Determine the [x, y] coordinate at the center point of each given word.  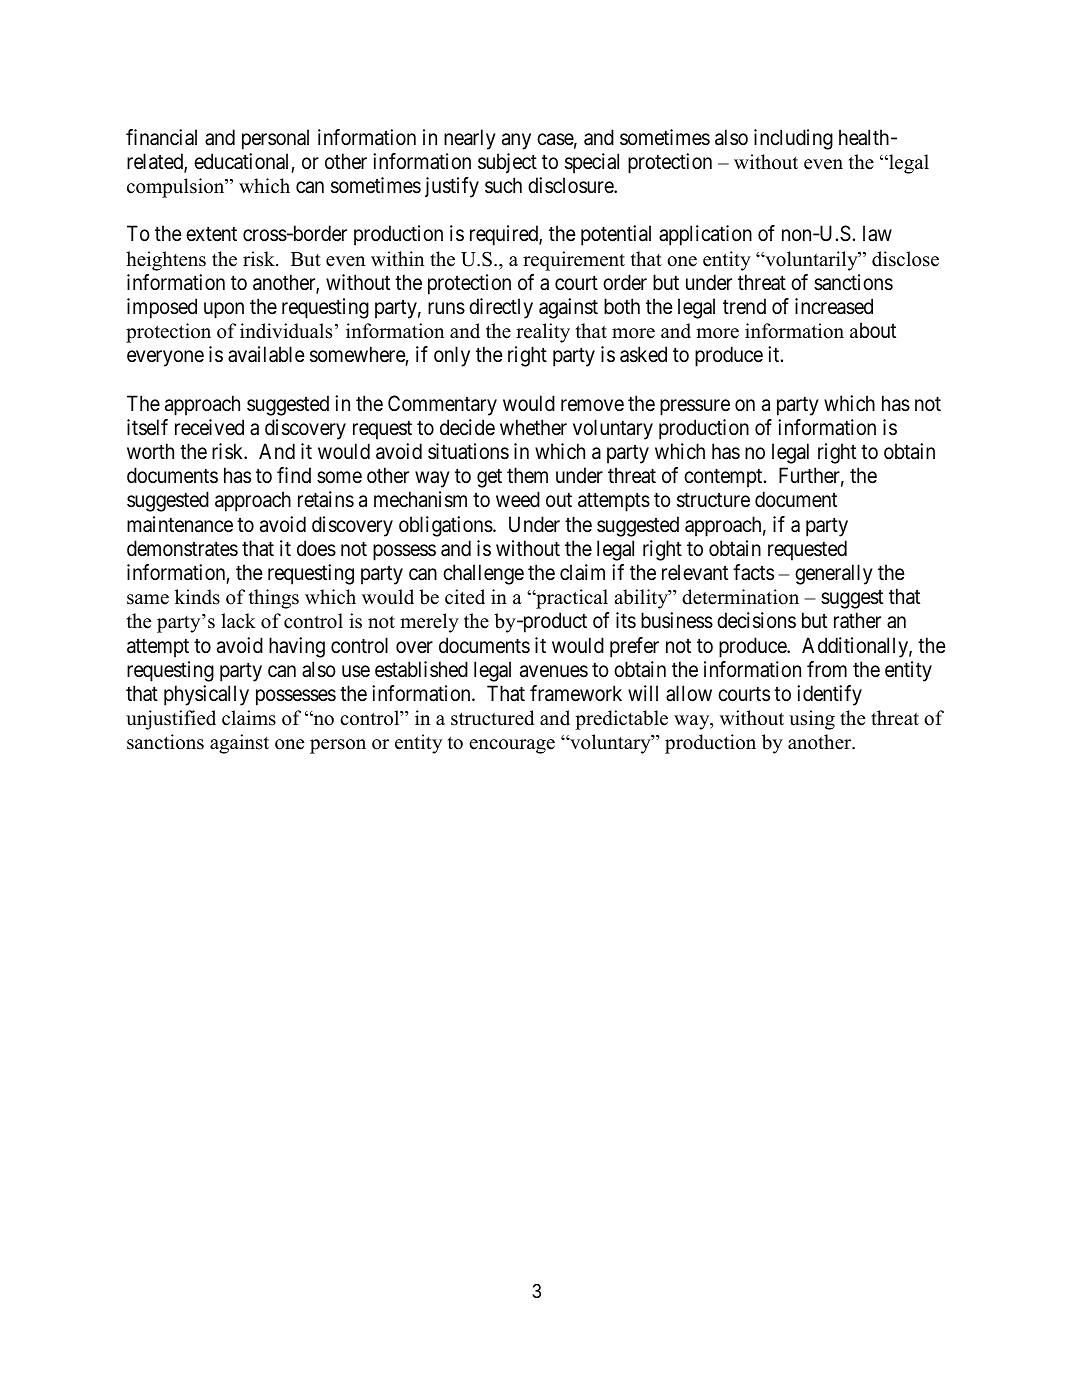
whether [533, 427]
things [274, 599]
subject [507, 163]
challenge [483, 574]
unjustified [171, 720]
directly [501, 308]
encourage [512, 746]
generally [834, 574]
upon [224, 310]
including [793, 139]
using [812, 720]
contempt [724, 478]
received [209, 427]
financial [161, 137]
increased [834, 306]
